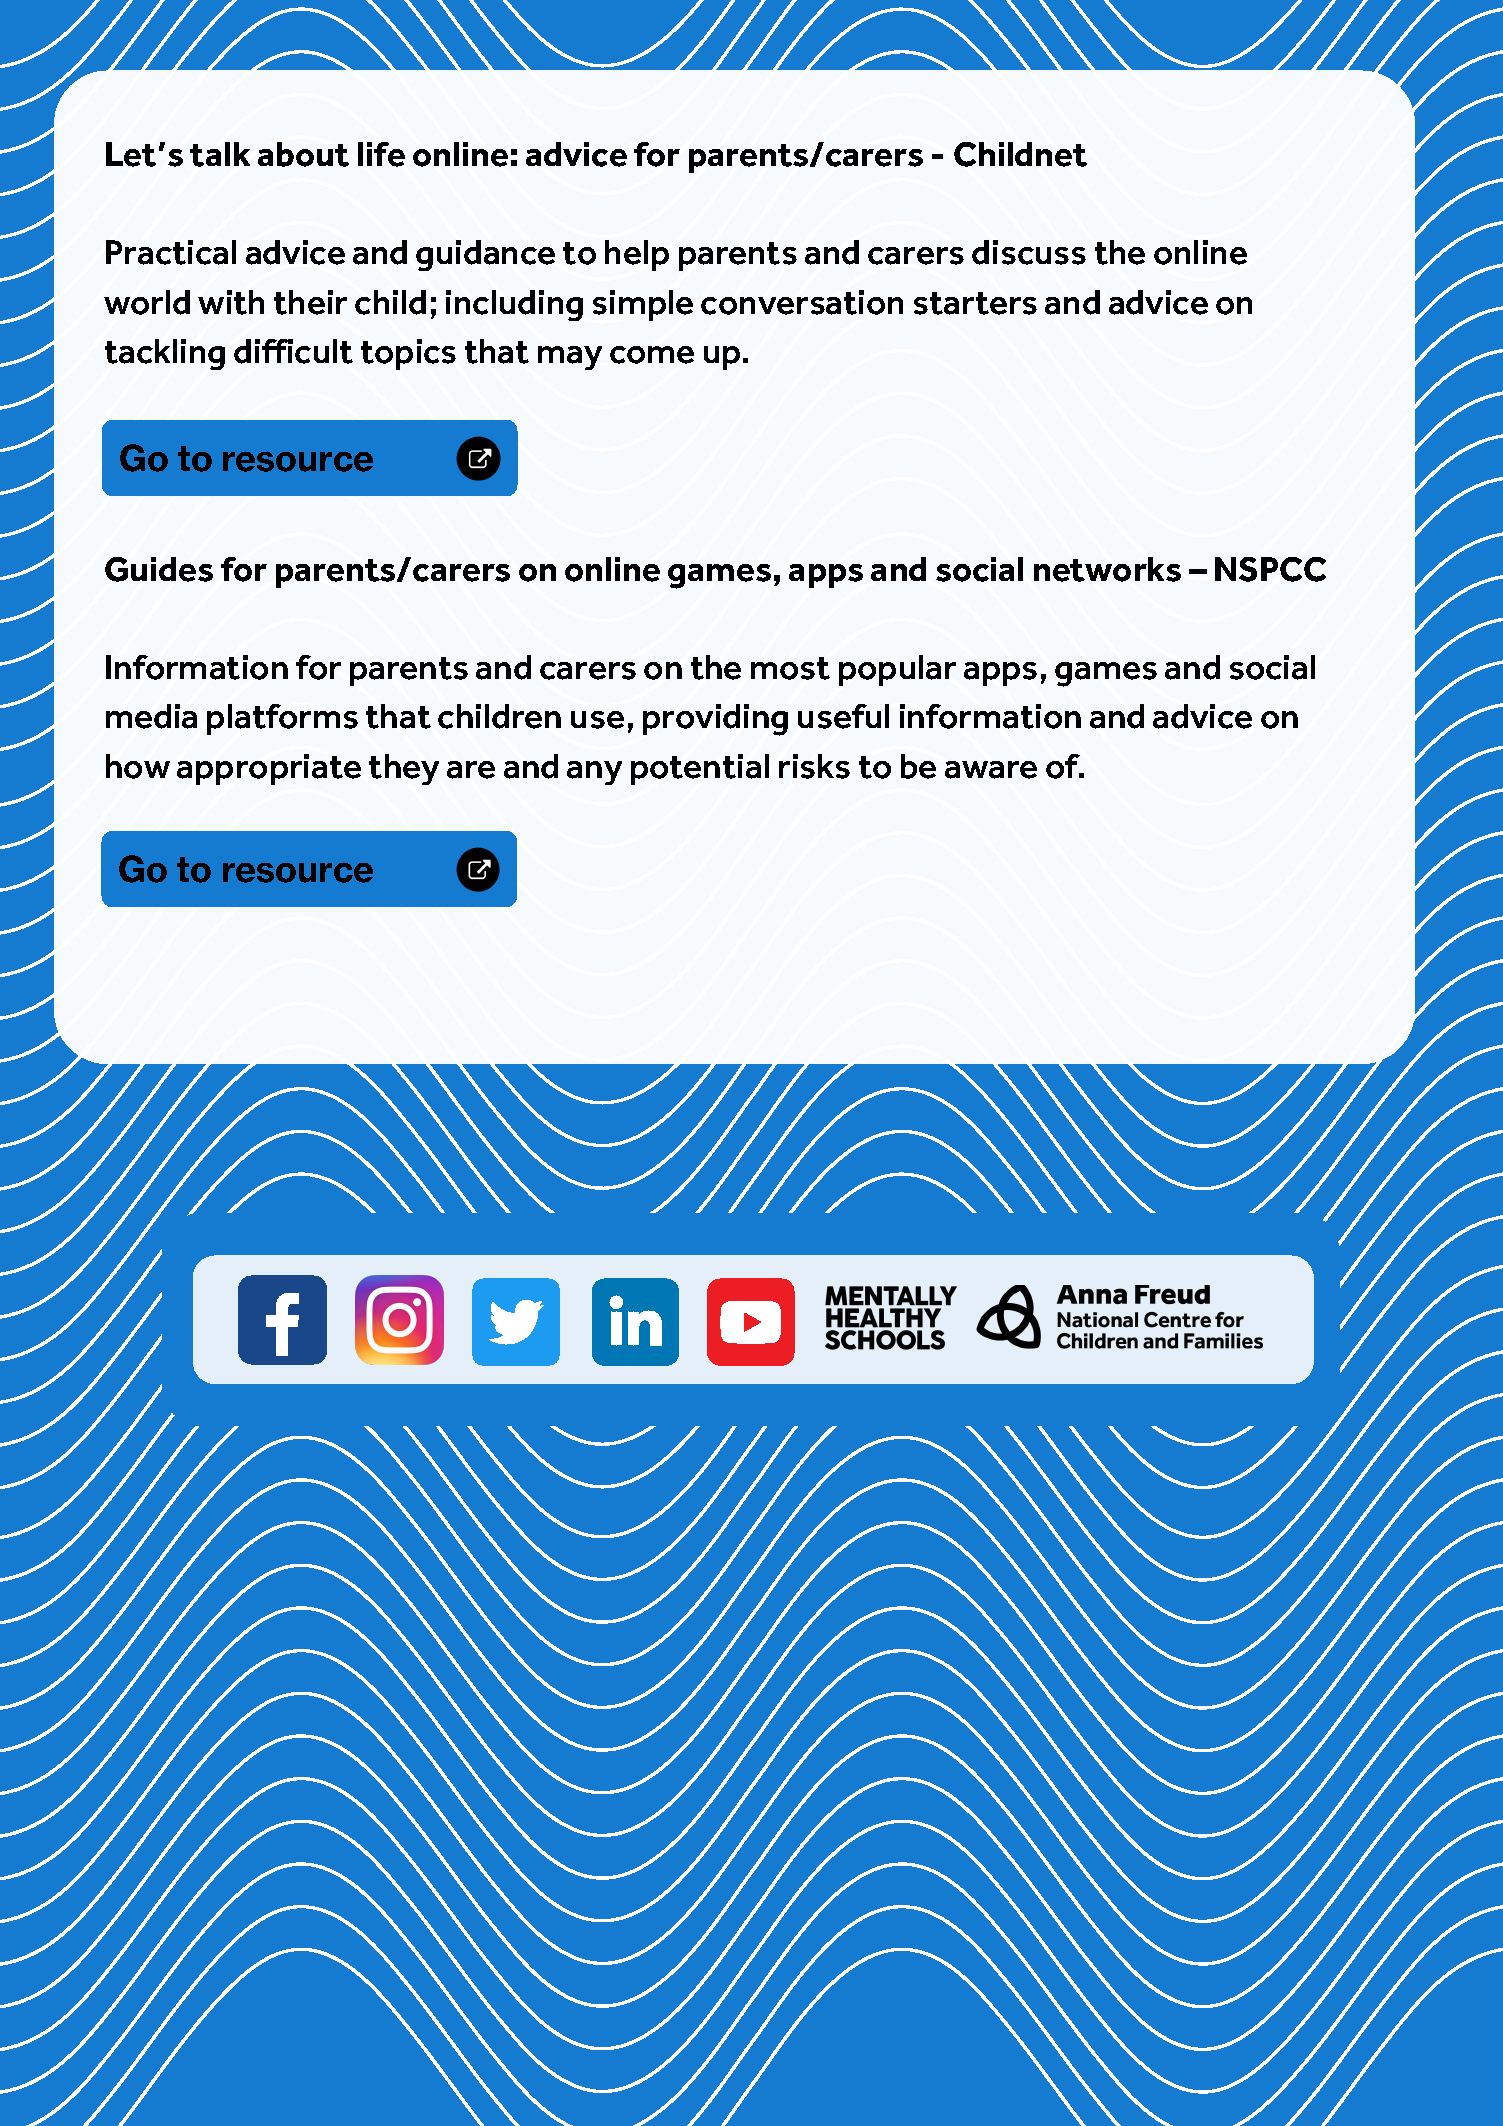 The height and width of the screenshot is (2126, 1503). I want to click on appropriate, so click(269, 769).
